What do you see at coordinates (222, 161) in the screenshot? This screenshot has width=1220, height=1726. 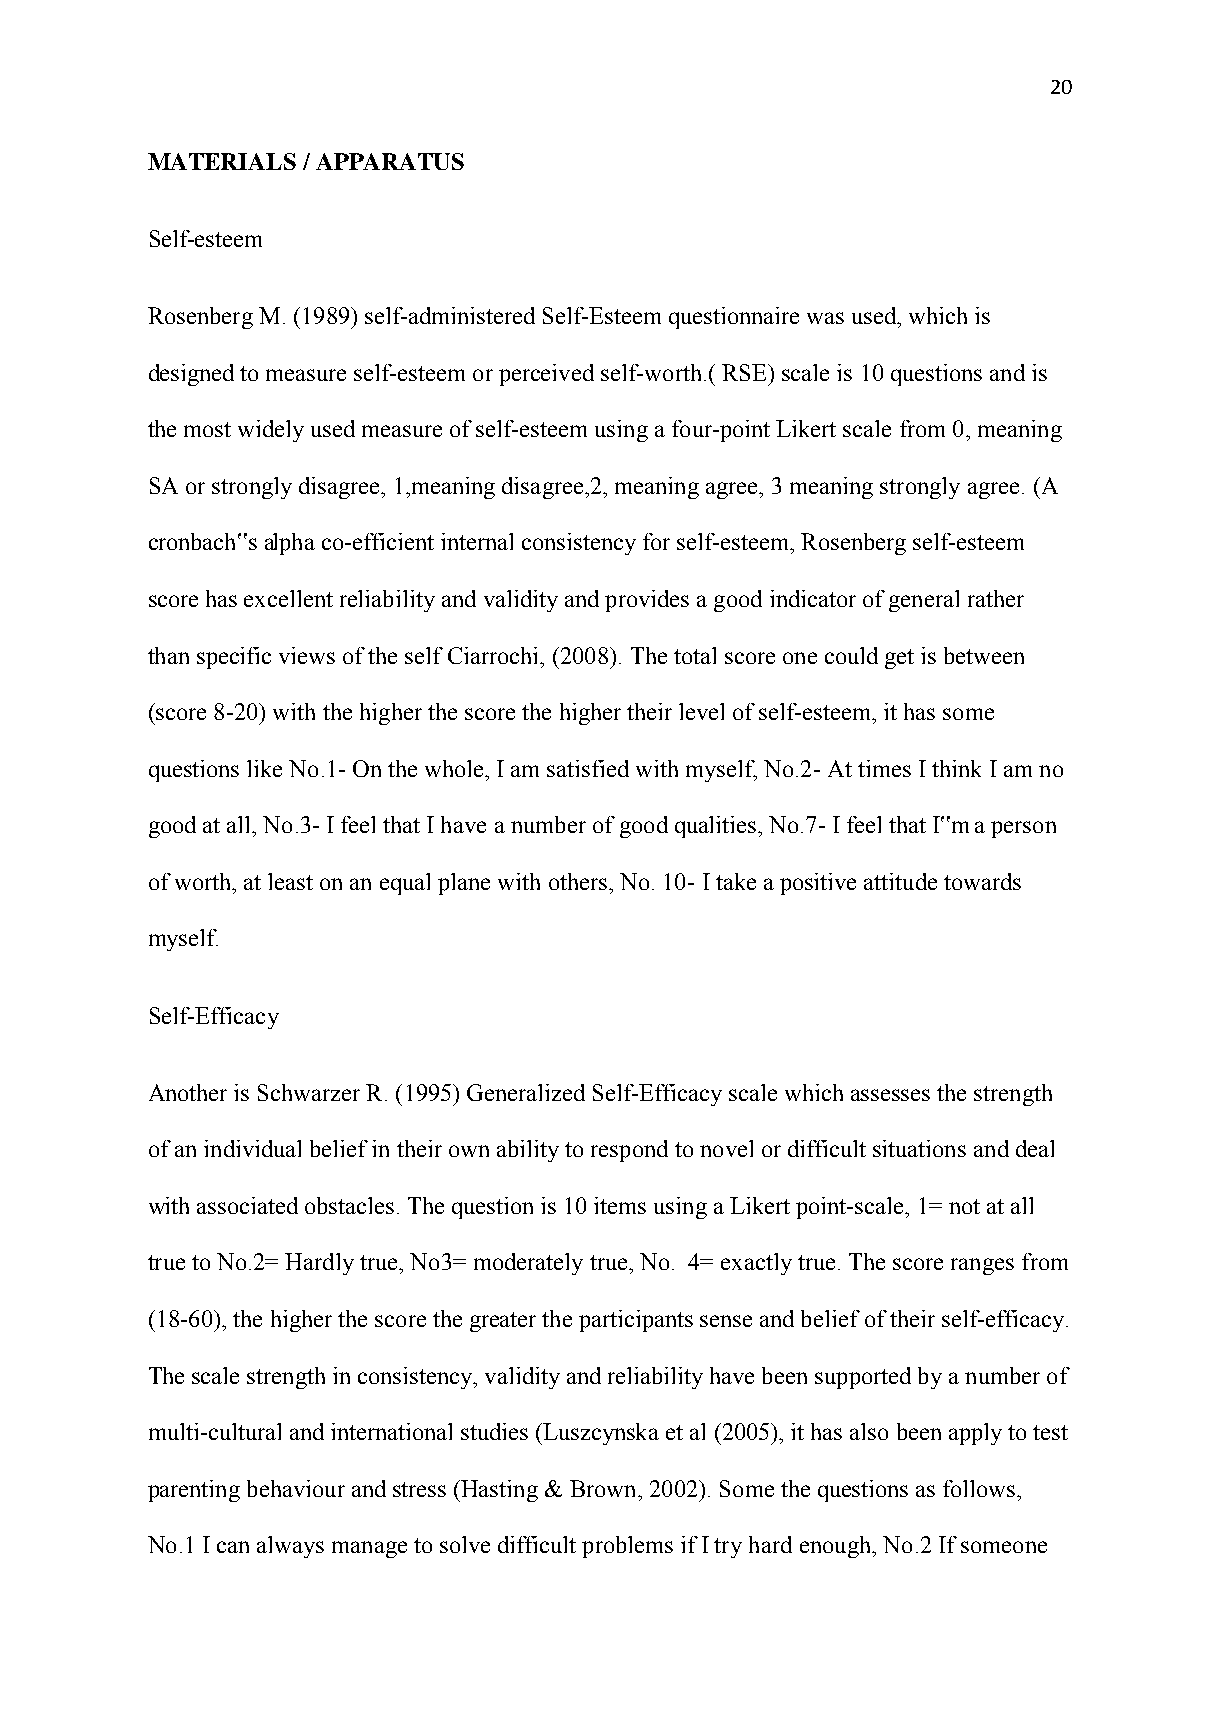 I see `MATERIALS` at bounding box center [222, 161].
